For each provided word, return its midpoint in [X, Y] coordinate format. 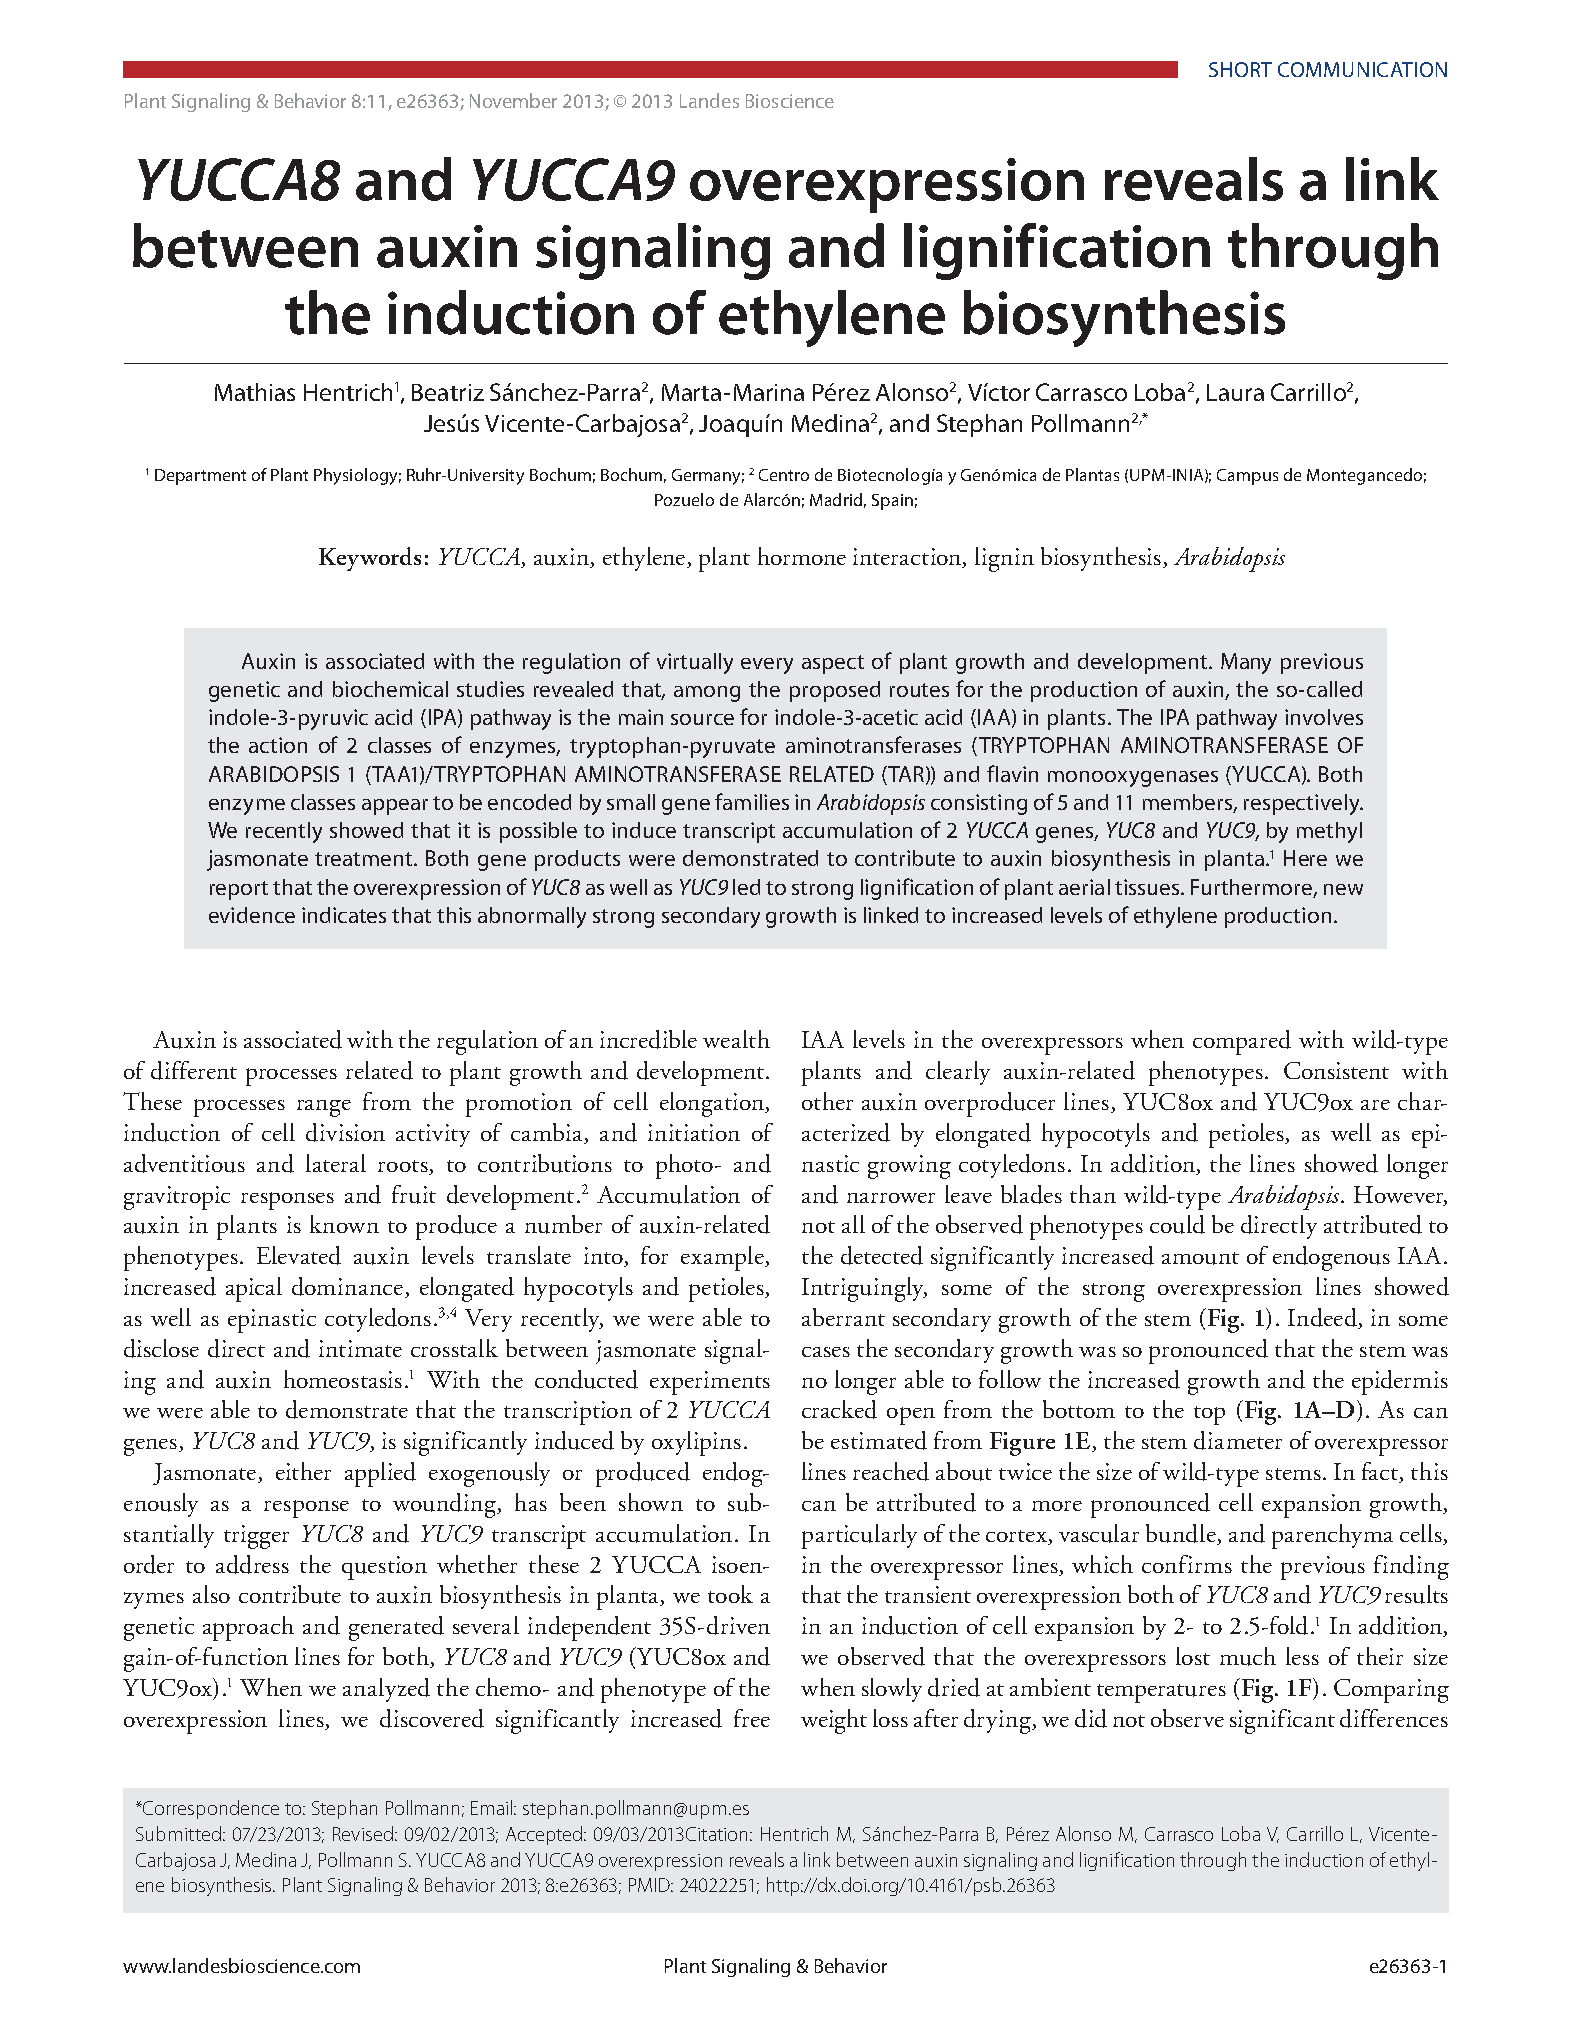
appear [395, 807]
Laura [1235, 392]
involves [1324, 717]
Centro [784, 475]
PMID [651, 1885]
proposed [835, 691]
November [513, 100]
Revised [364, 1833]
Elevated [299, 1255]
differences [1394, 1718]
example [723, 1258]
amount [1200, 1258]
